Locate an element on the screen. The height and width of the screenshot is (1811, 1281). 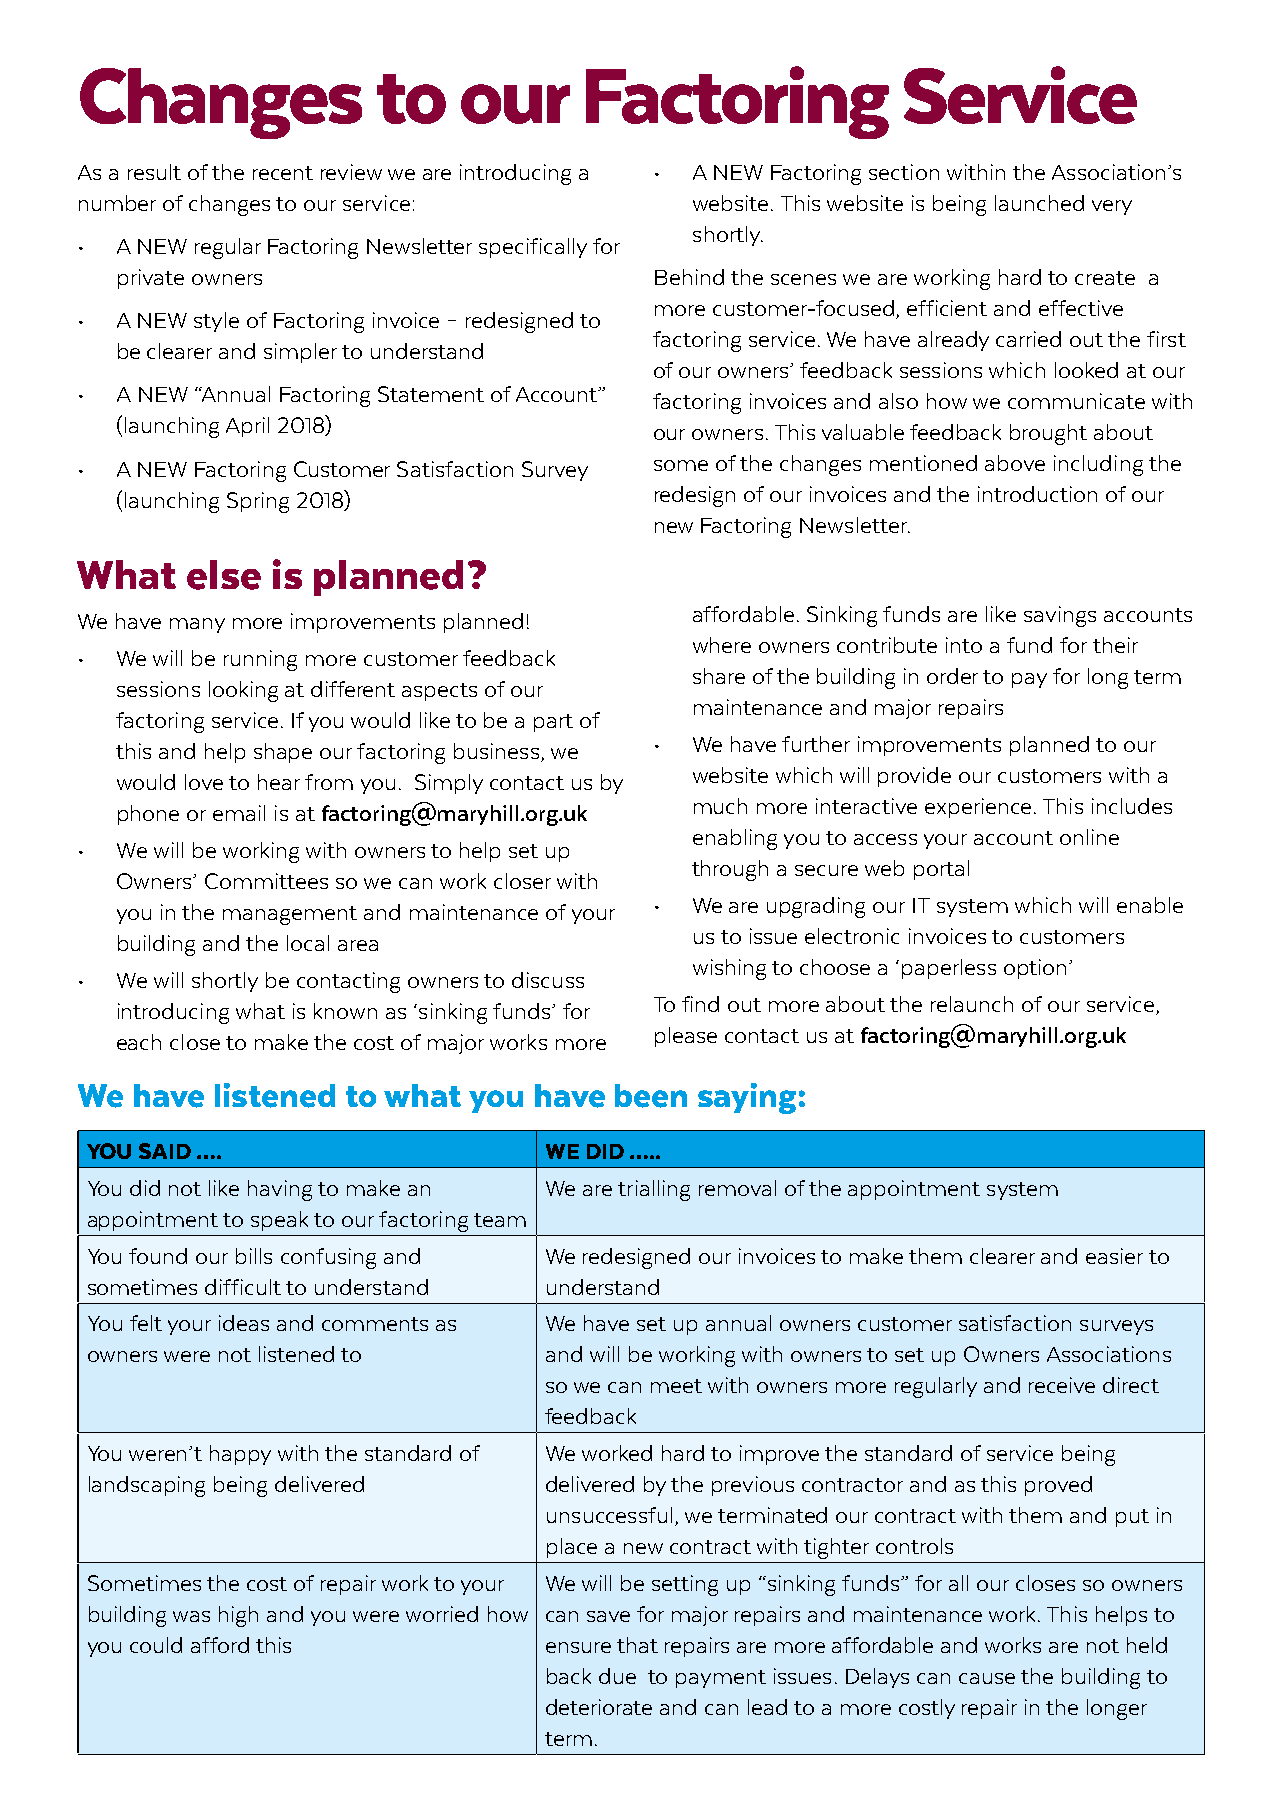
difficult is located at coordinates (243, 1287).
